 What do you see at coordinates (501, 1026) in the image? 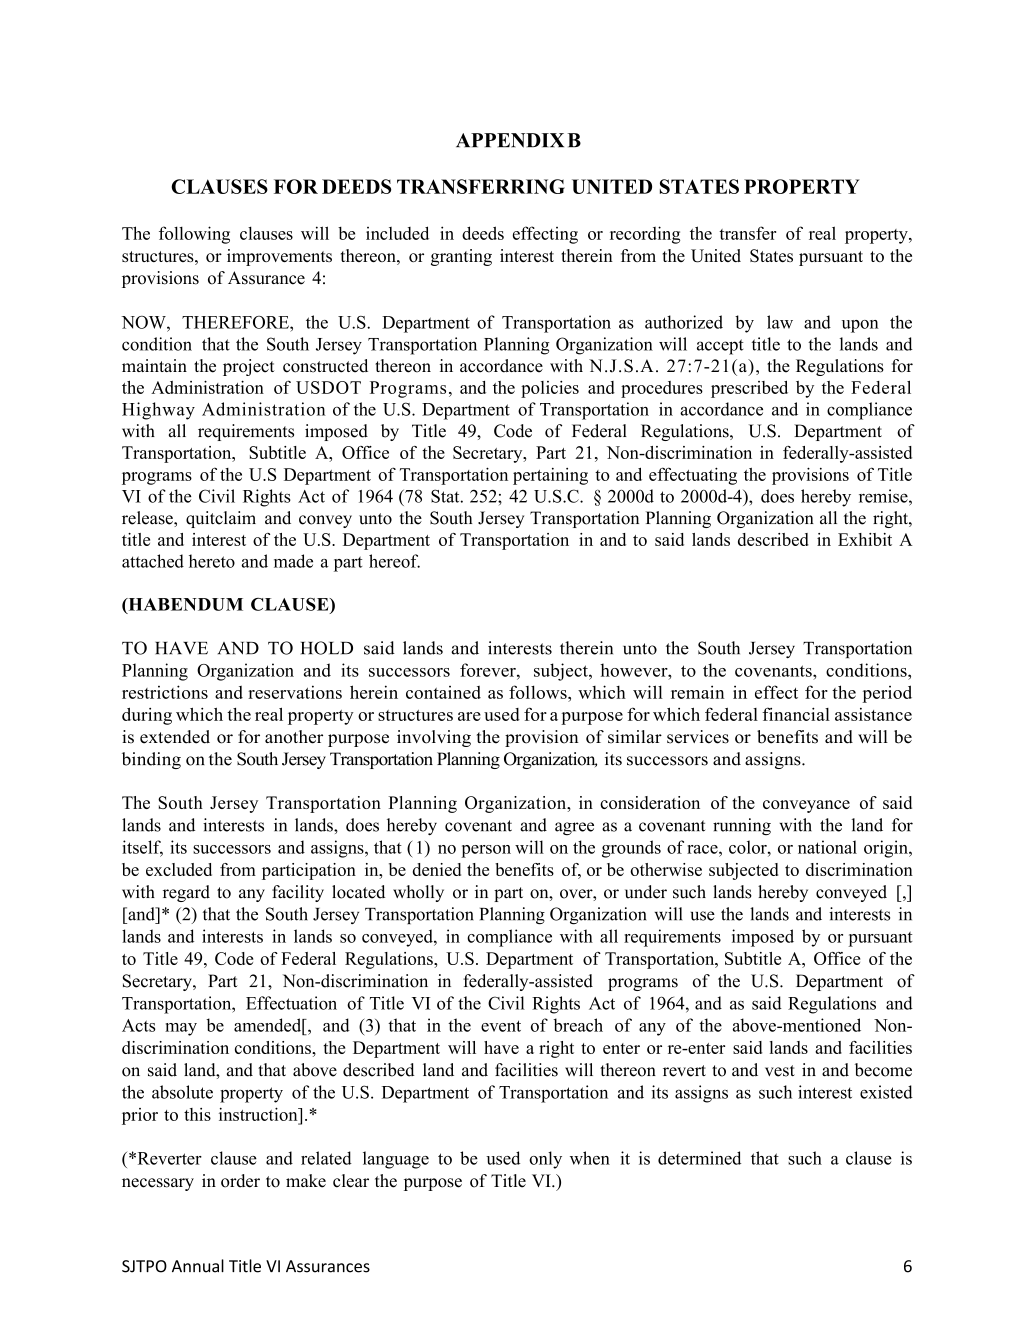
I see `event` at bounding box center [501, 1026].
